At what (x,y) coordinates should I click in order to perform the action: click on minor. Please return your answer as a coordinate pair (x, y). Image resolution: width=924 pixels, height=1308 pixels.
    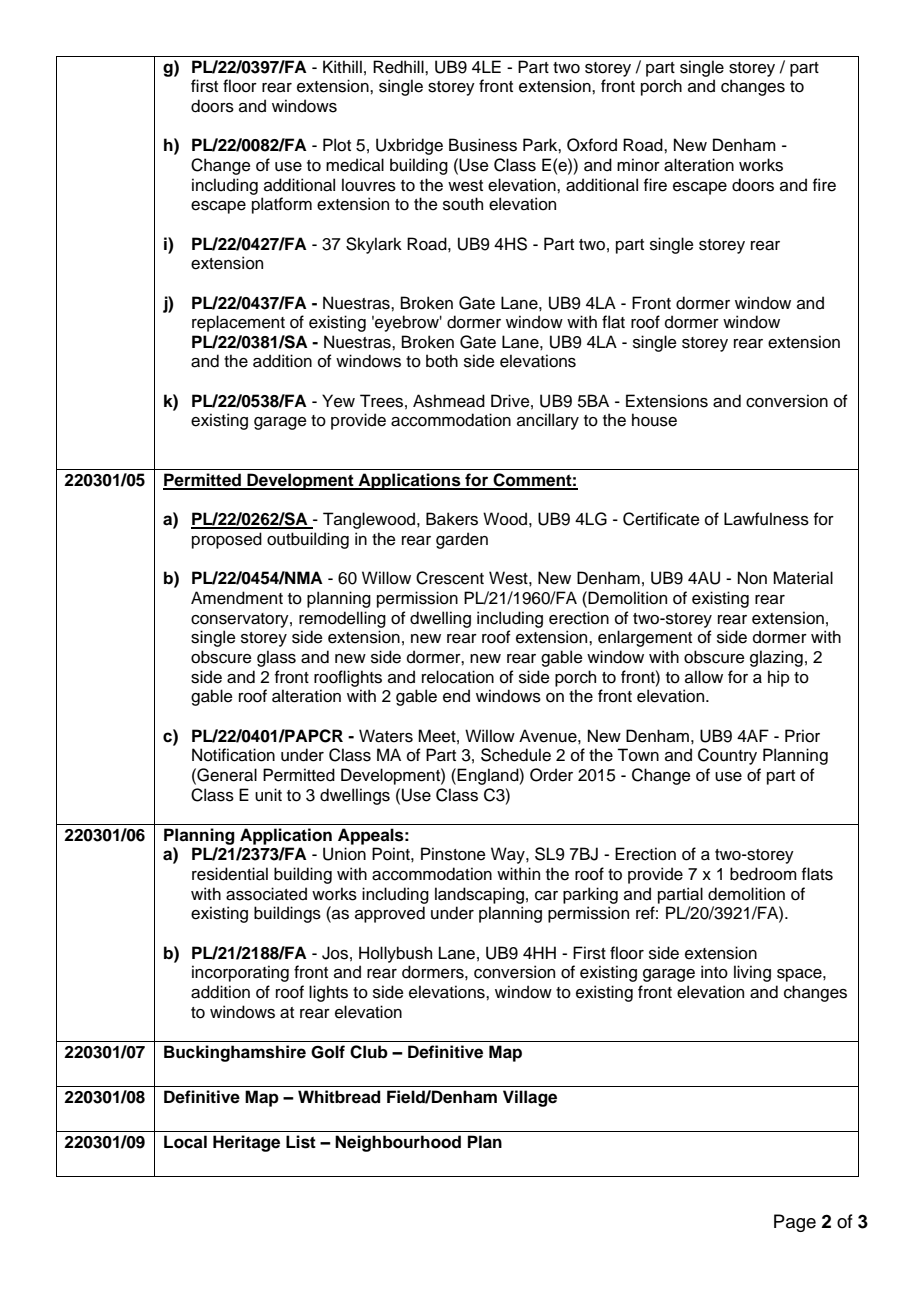
    Looking at the image, I should click on (638, 165).
